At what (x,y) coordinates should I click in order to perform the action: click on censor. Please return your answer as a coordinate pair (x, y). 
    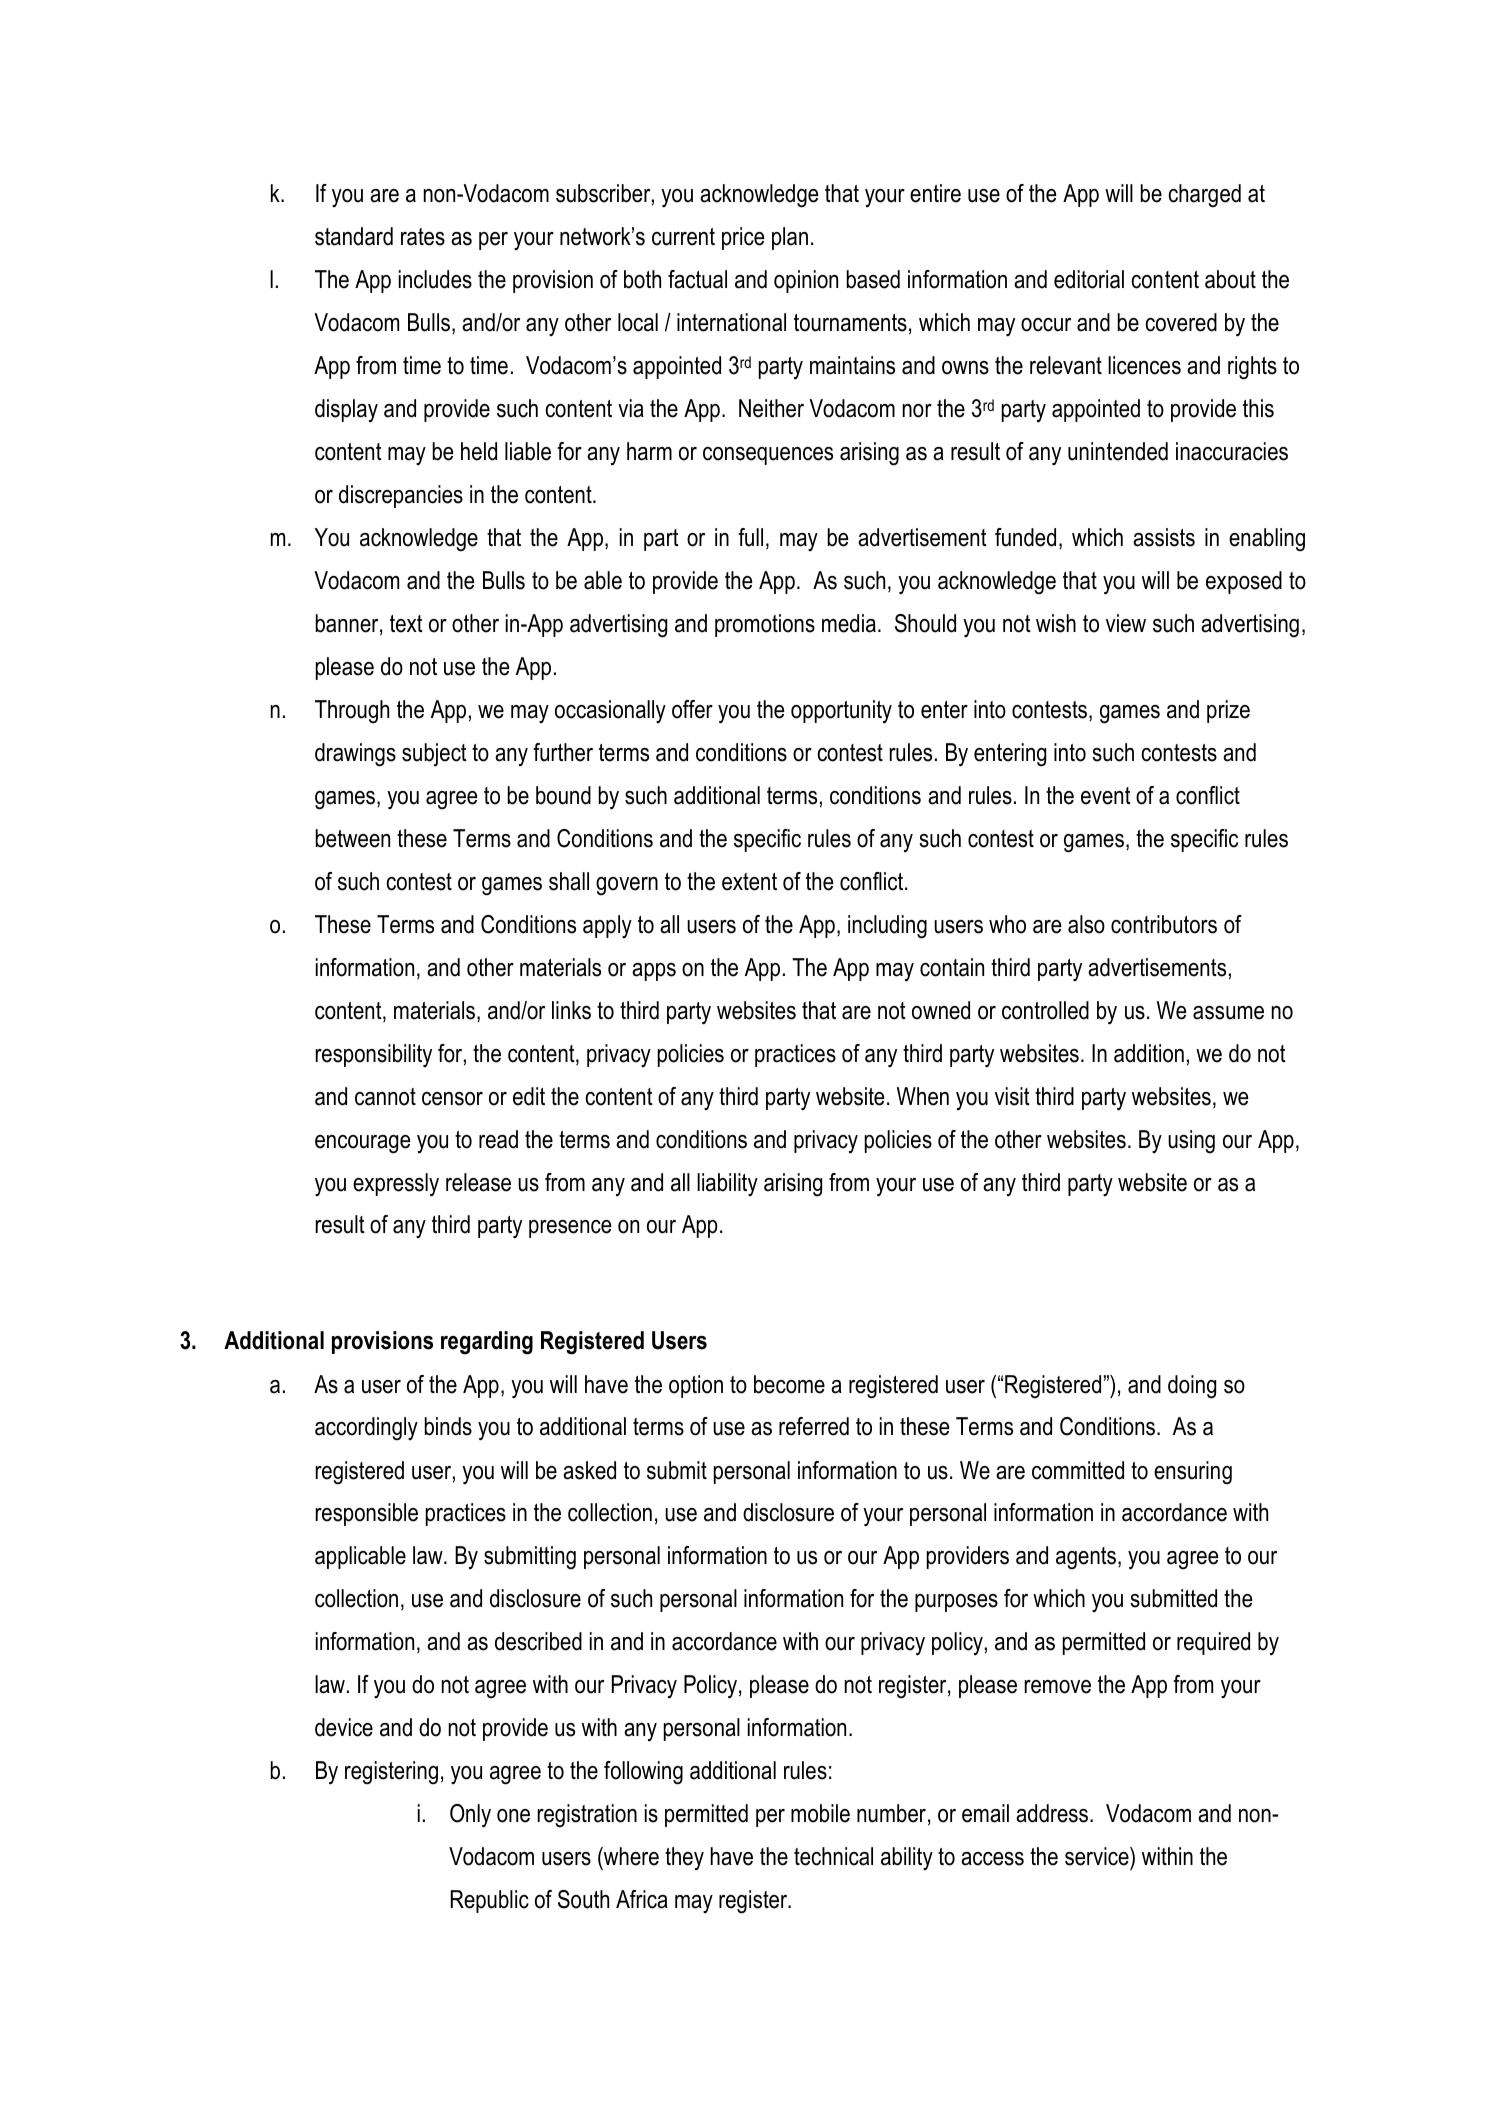
    Looking at the image, I should click on (452, 1099).
